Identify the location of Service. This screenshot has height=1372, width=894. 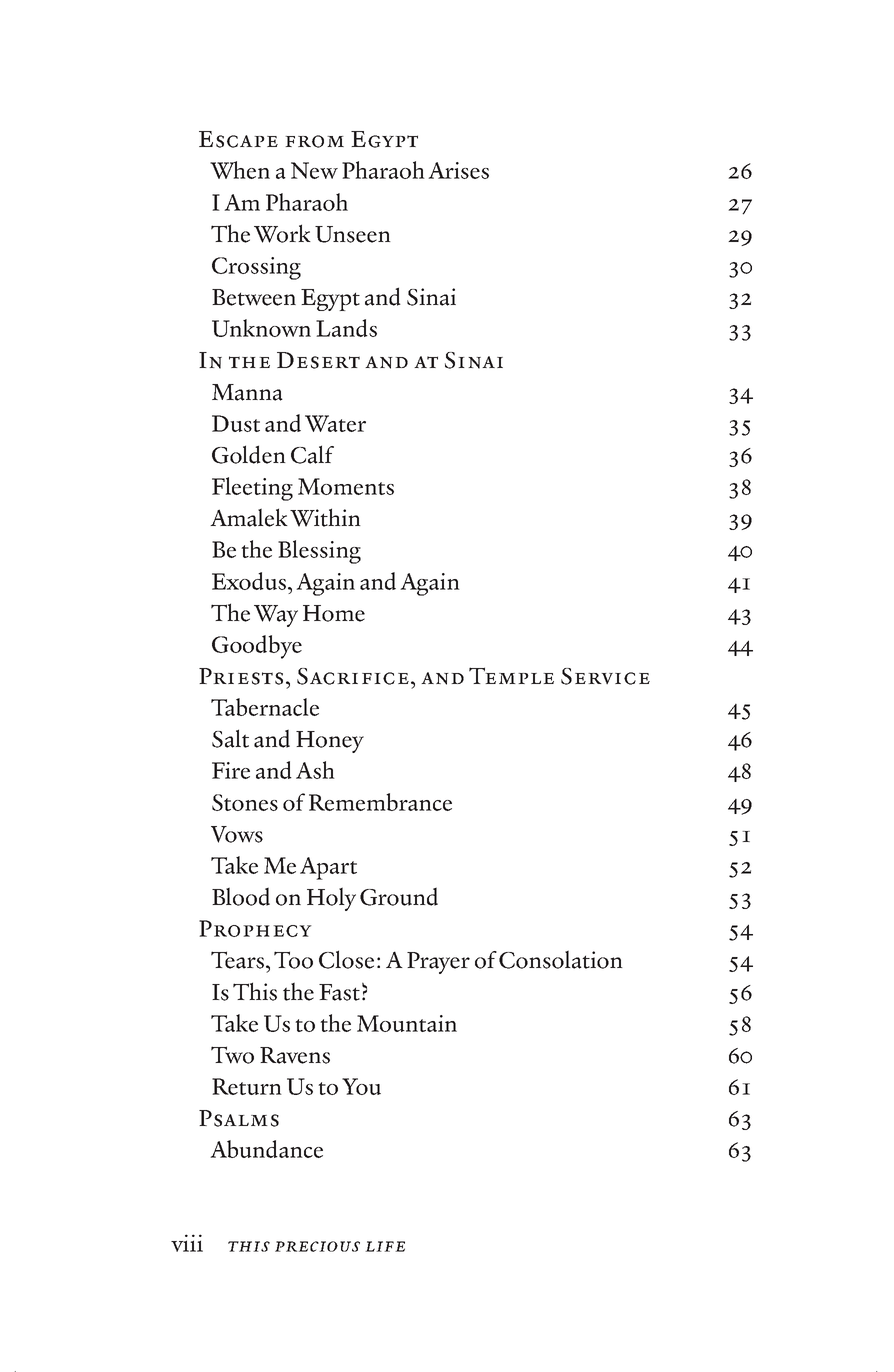
(605, 676).
